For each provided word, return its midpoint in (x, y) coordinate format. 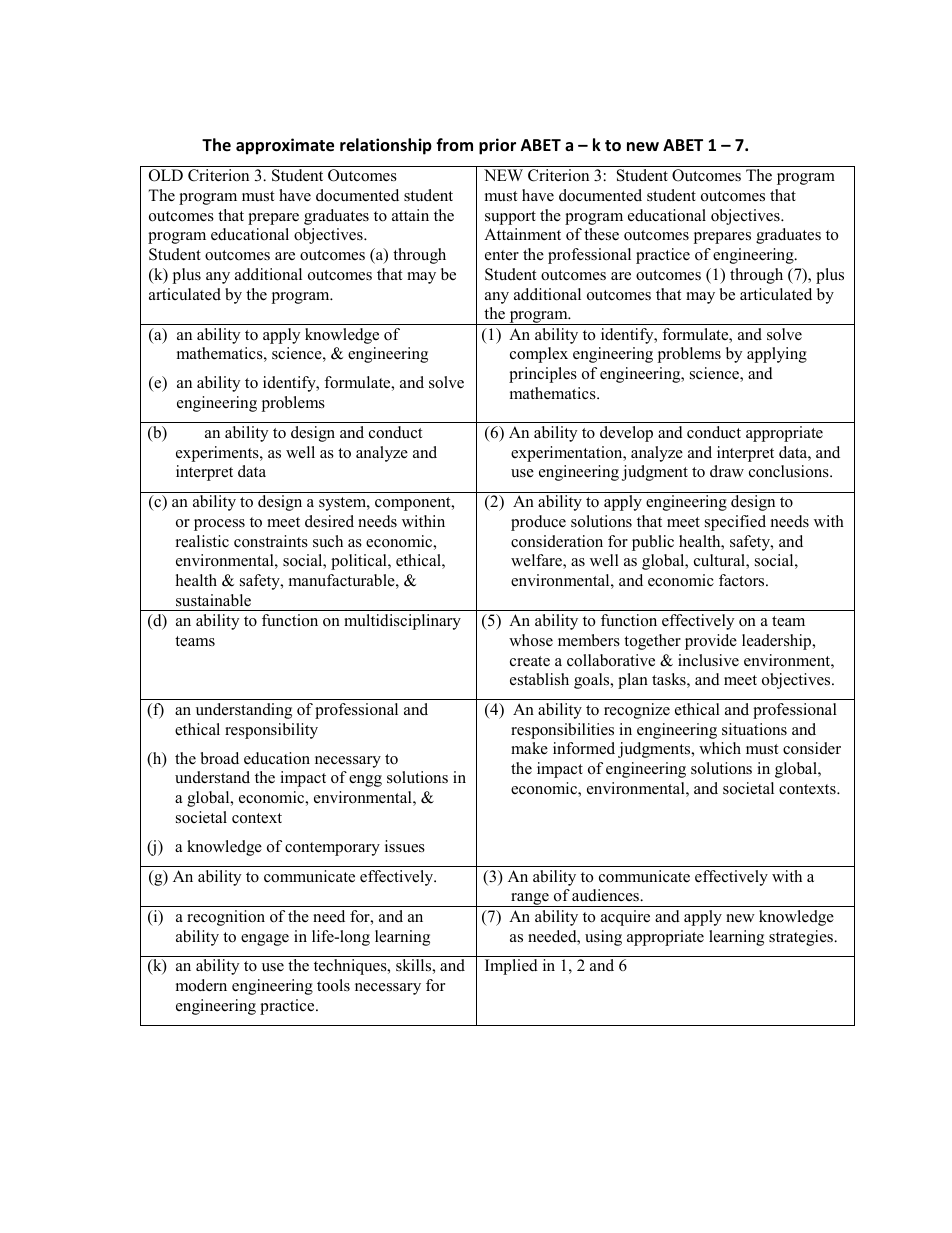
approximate (285, 146)
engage (265, 940)
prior (497, 146)
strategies (802, 938)
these (601, 234)
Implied (511, 967)
